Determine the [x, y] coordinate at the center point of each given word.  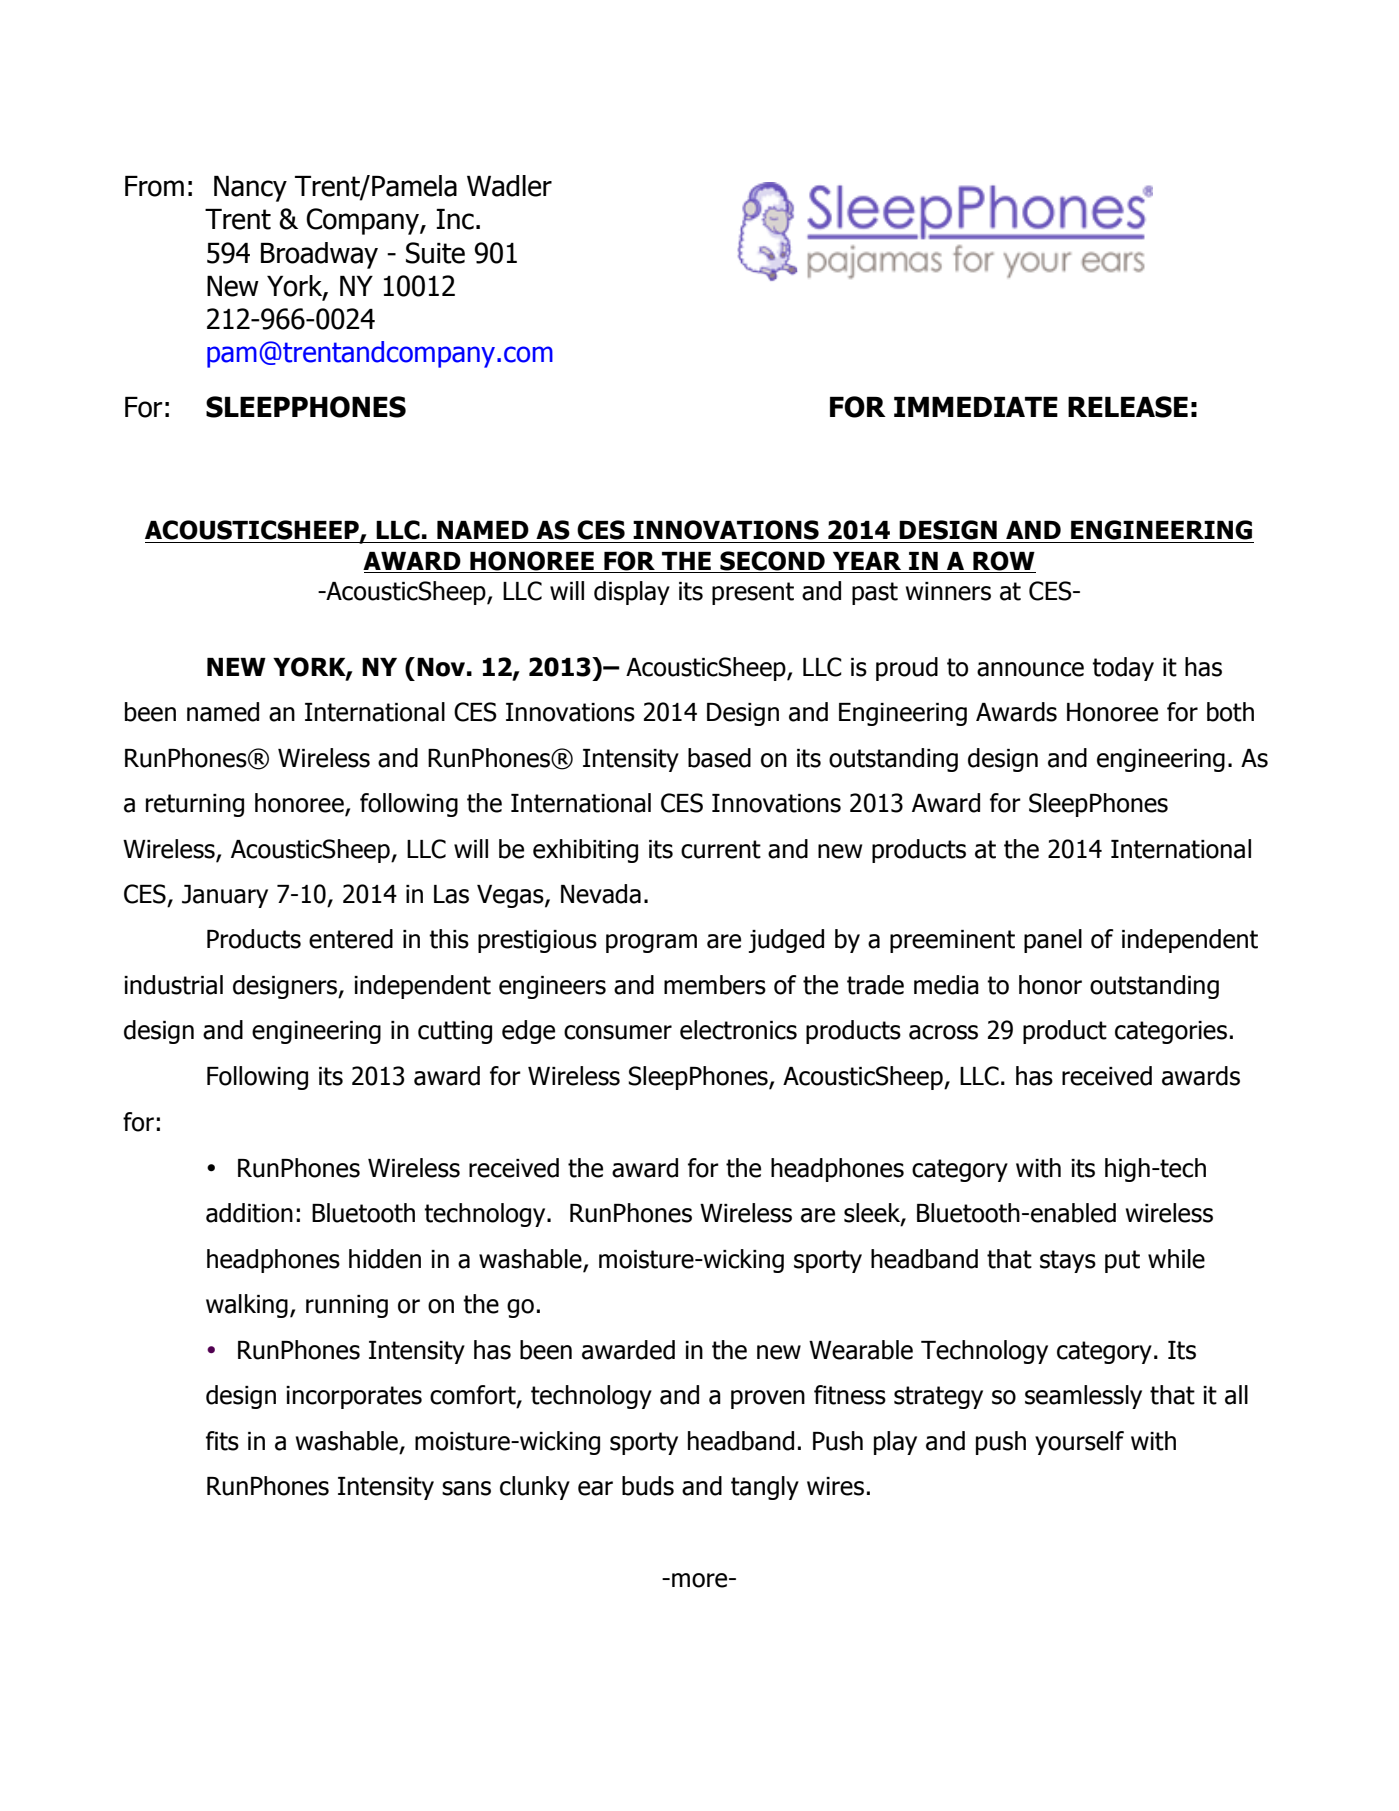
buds [648, 1486]
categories [1171, 1032]
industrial [173, 985]
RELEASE [1128, 407]
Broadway [319, 255]
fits [222, 1441]
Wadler [509, 186]
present [753, 593]
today [1123, 669]
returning [195, 805]
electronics [738, 1030]
